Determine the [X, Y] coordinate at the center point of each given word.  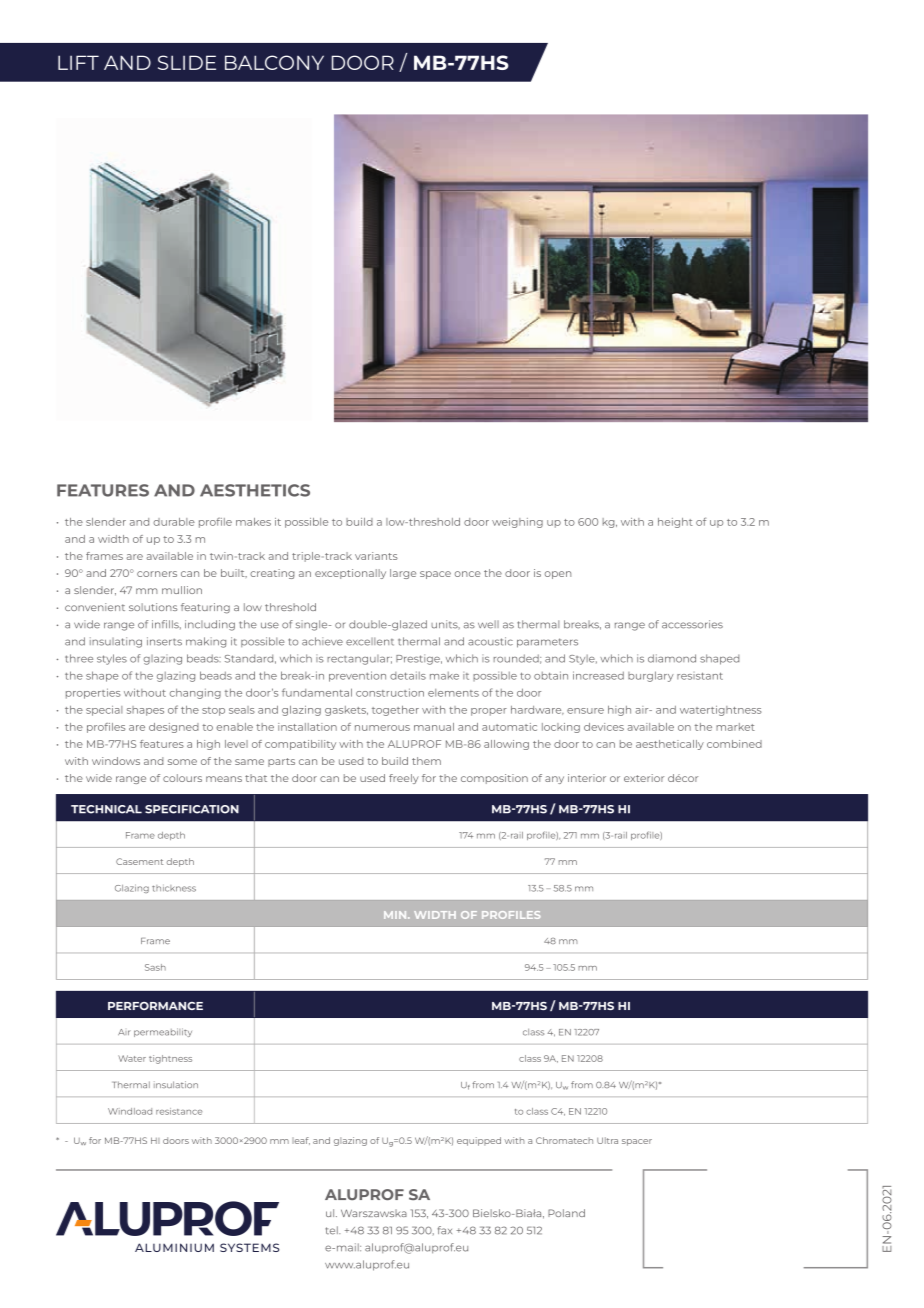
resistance [179, 1111]
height [675, 523]
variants [376, 556]
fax [445, 1230]
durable [174, 522]
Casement [139, 861]
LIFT [78, 62]
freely [404, 779]
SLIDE [187, 62]
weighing [517, 523]
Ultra [607, 1140]
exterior [644, 778]
